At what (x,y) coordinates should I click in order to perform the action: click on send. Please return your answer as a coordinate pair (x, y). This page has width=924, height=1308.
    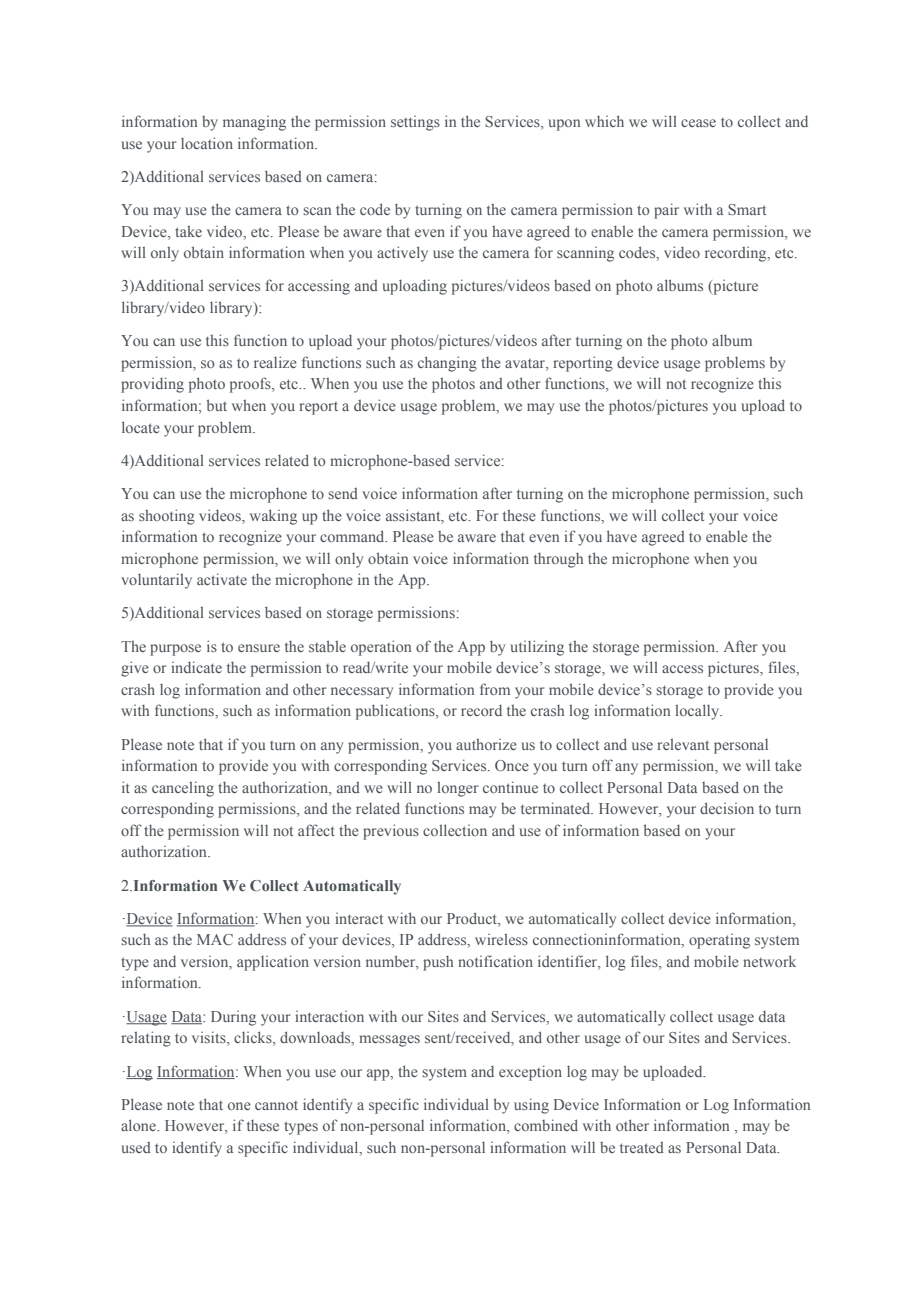
    Looking at the image, I should click on (343, 493).
